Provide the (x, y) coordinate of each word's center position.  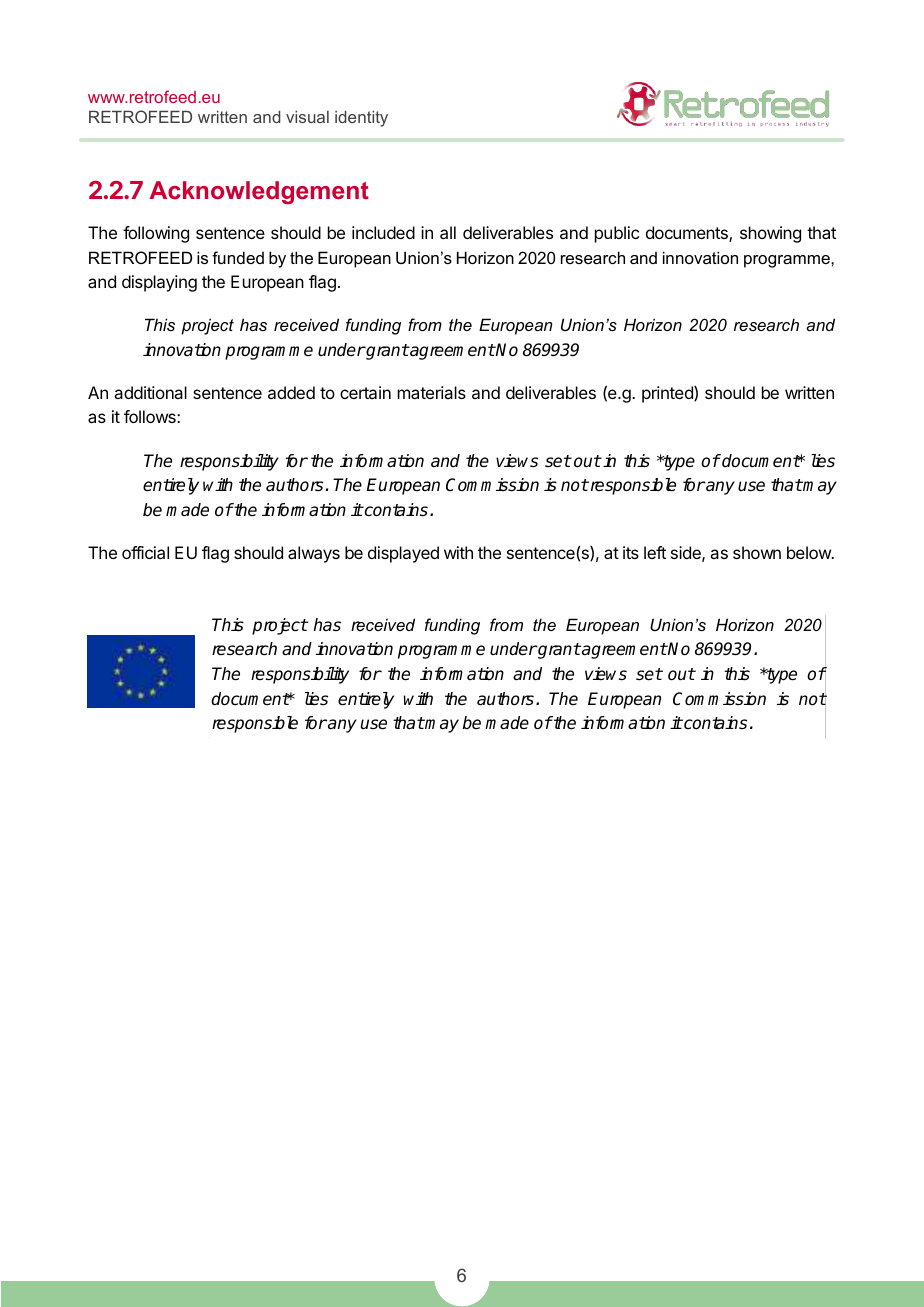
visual (307, 117)
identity (361, 119)
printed (668, 394)
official (145, 552)
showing (770, 234)
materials (432, 392)
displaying (159, 283)
